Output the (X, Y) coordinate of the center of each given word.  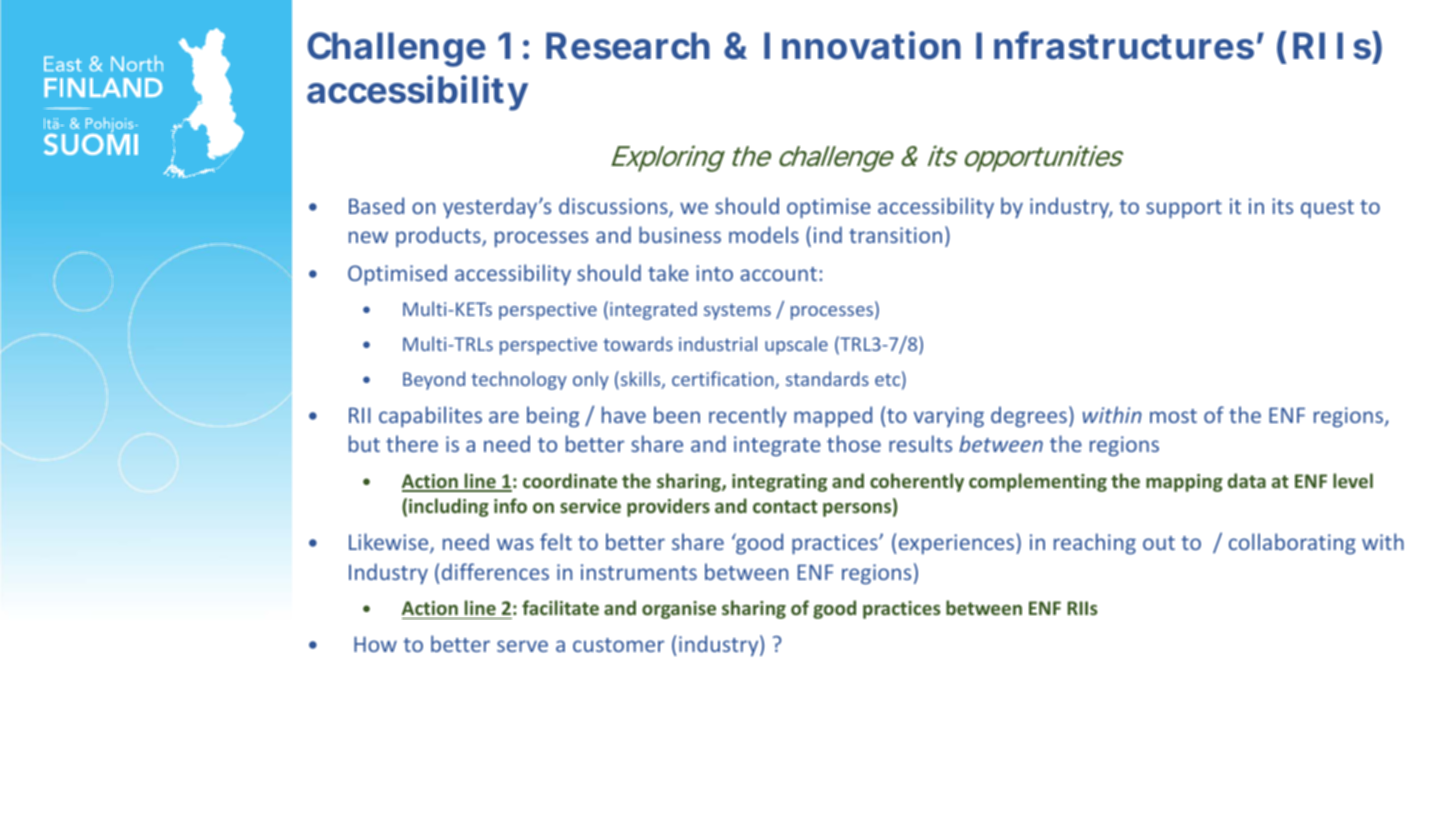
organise (679, 610)
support (1184, 209)
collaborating (1292, 543)
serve (522, 646)
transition (895, 235)
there (412, 443)
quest (1327, 209)
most (1173, 416)
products (439, 236)
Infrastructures (1115, 45)
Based (376, 205)
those (854, 443)
